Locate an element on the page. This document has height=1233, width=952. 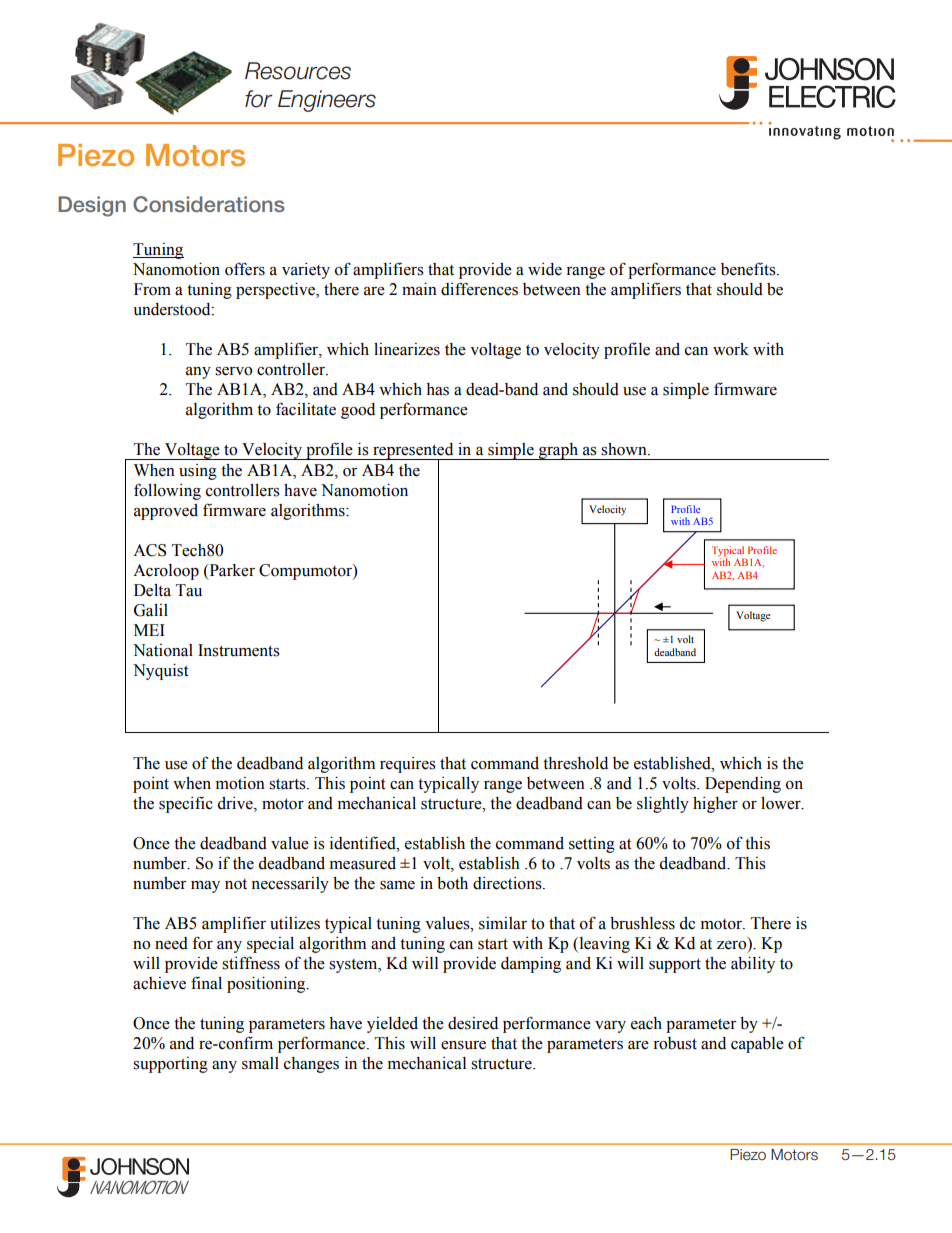
benefits is located at coordinates (749, 269).
